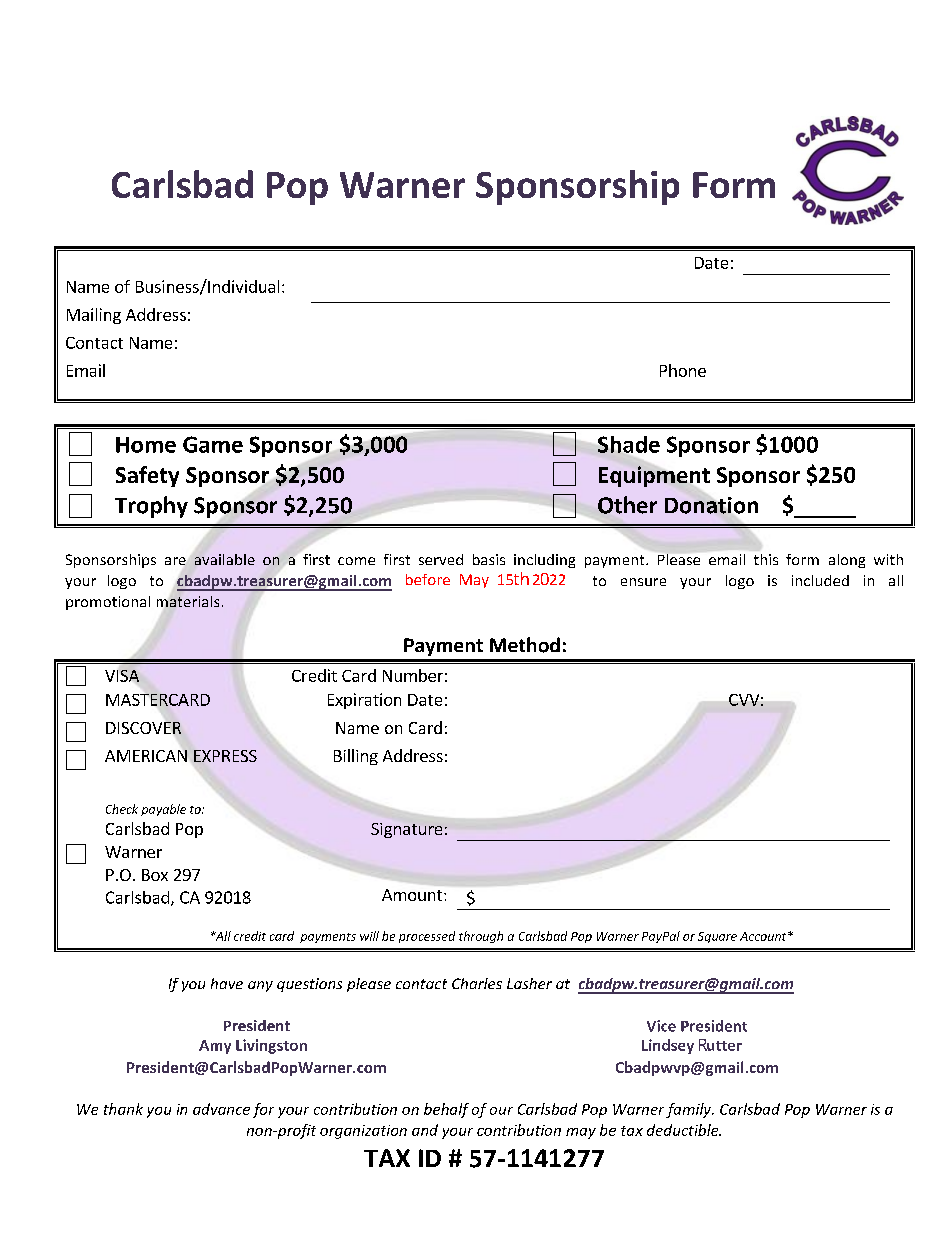 The height and width of the document is (1233, 952). What do you see at coordinates (446, 1110) in the document?
I see `behalf` at bounding box center [446, 1110].
